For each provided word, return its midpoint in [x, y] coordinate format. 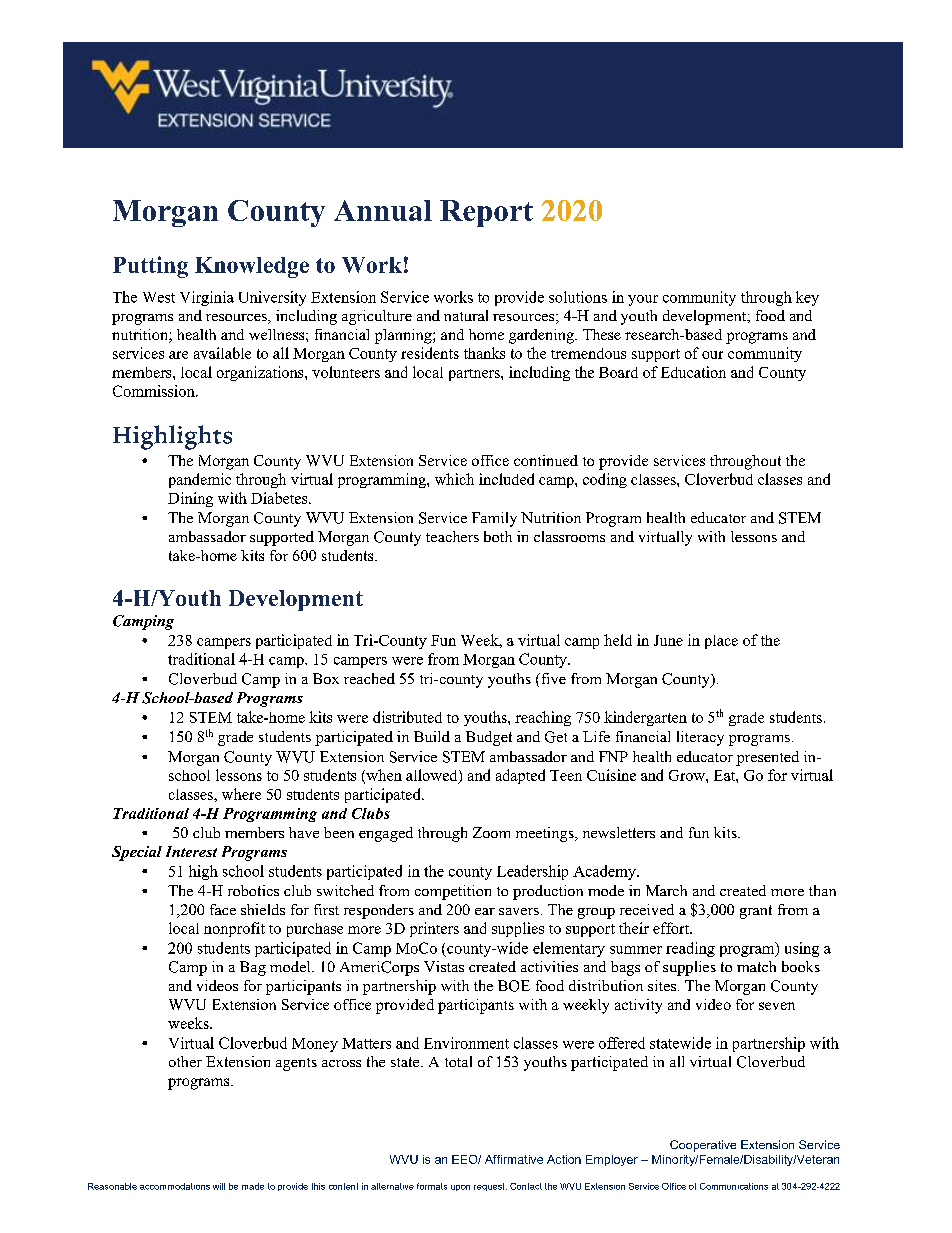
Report [486, 213]
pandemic [200, 480]
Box [326, 678]
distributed [407, 717]
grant [756, 912]
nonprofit [234, 929]
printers [434, 929]
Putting [150, 267]
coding [605, 480]
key [807, 298]
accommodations [175, 1186]
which [454, 479]
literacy [700, 738]
